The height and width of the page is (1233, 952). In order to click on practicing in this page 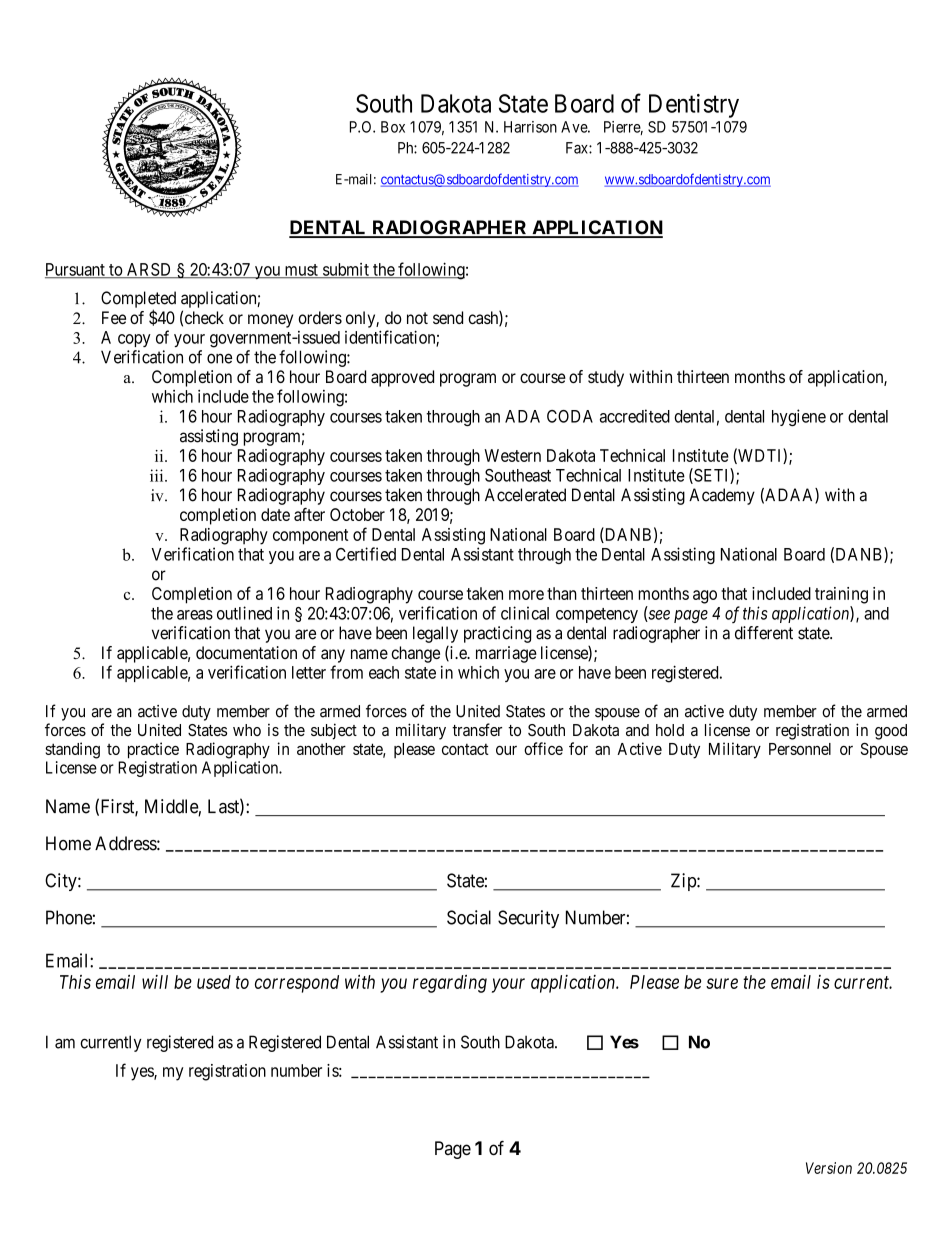, I will do `click(497, 634)`.
